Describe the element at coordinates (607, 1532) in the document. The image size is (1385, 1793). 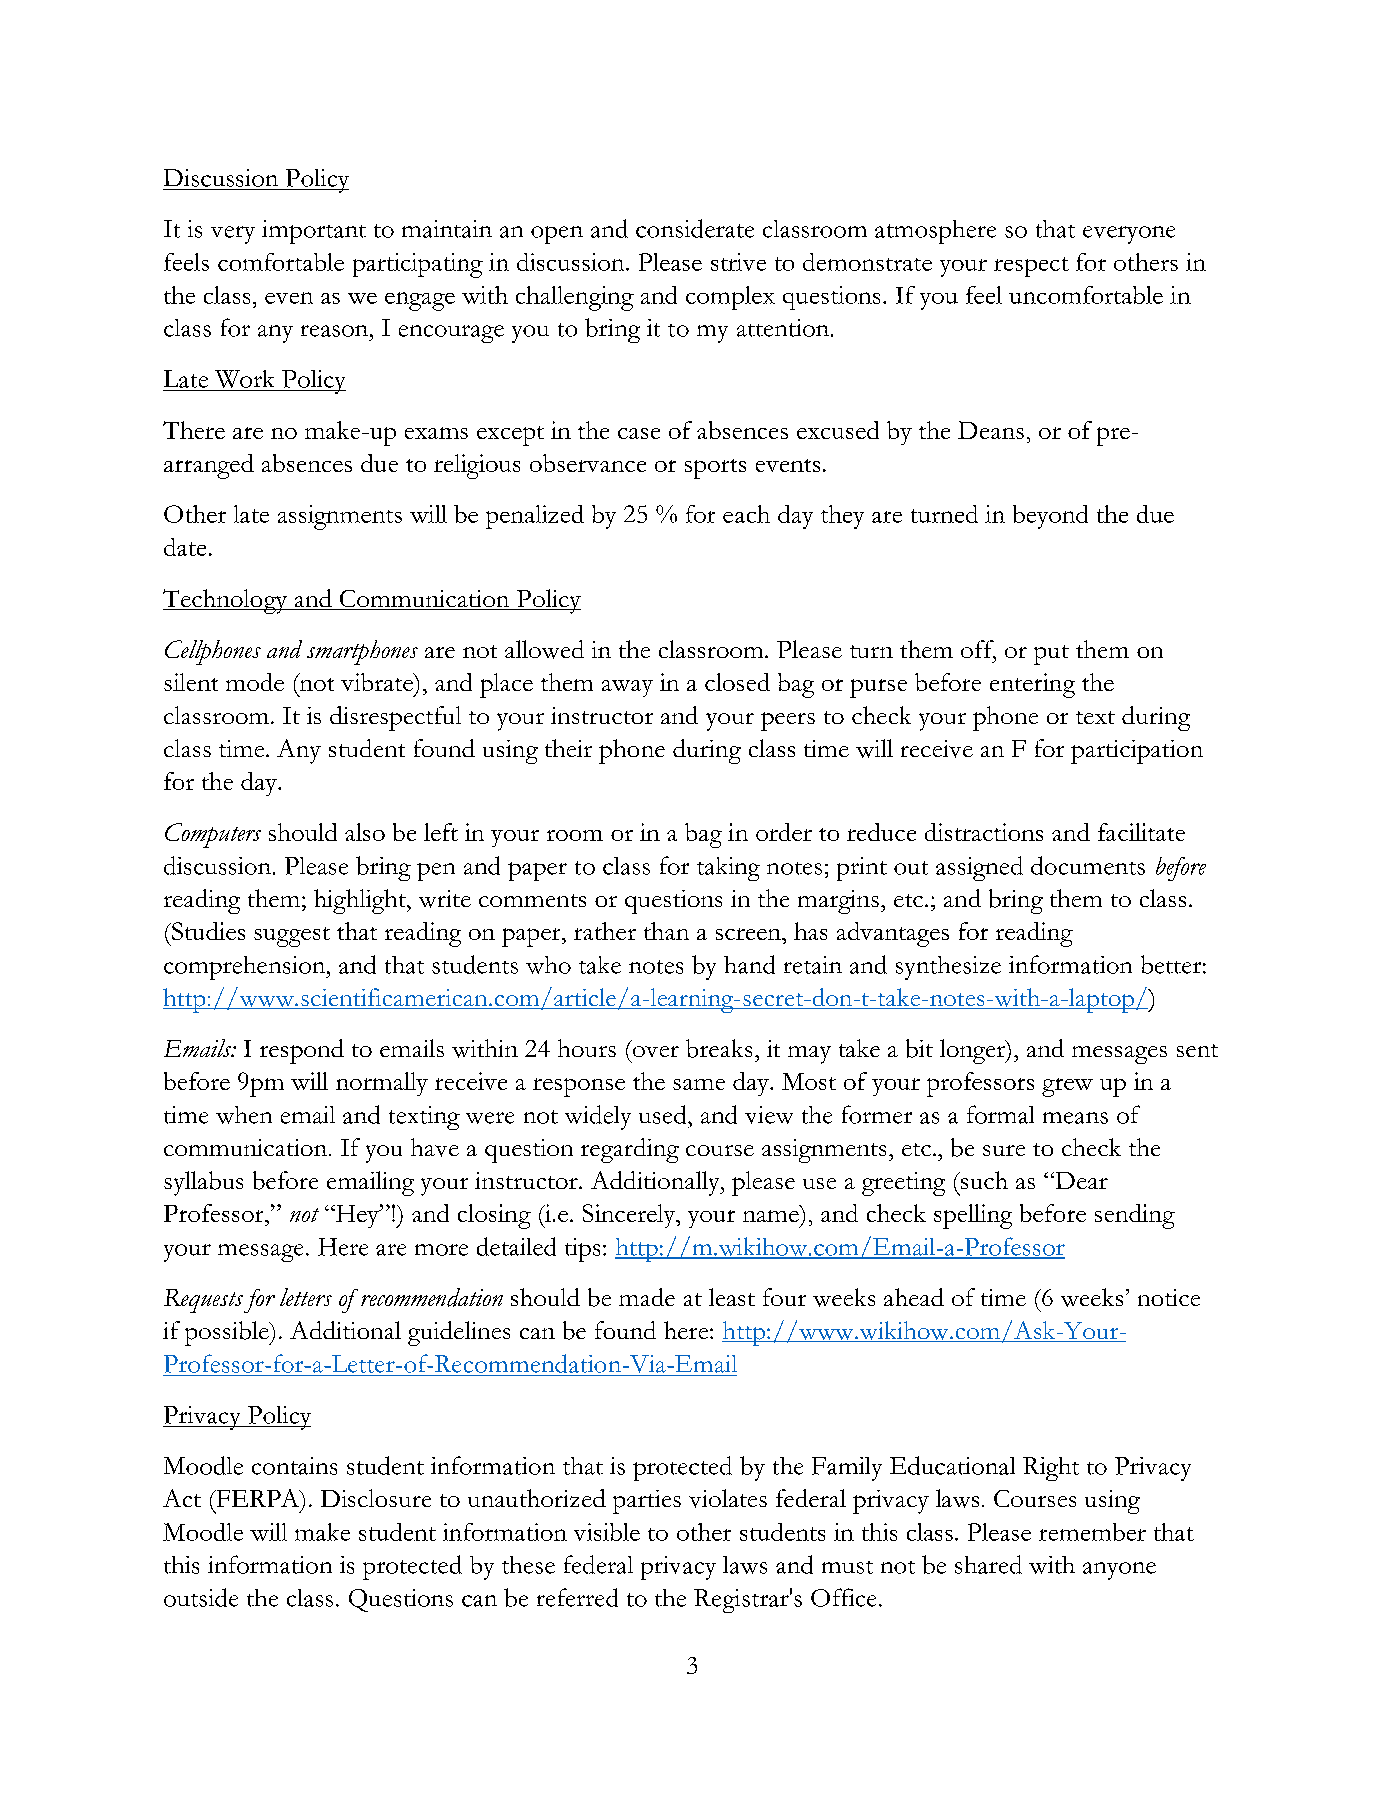
I see `visible` at that location.
